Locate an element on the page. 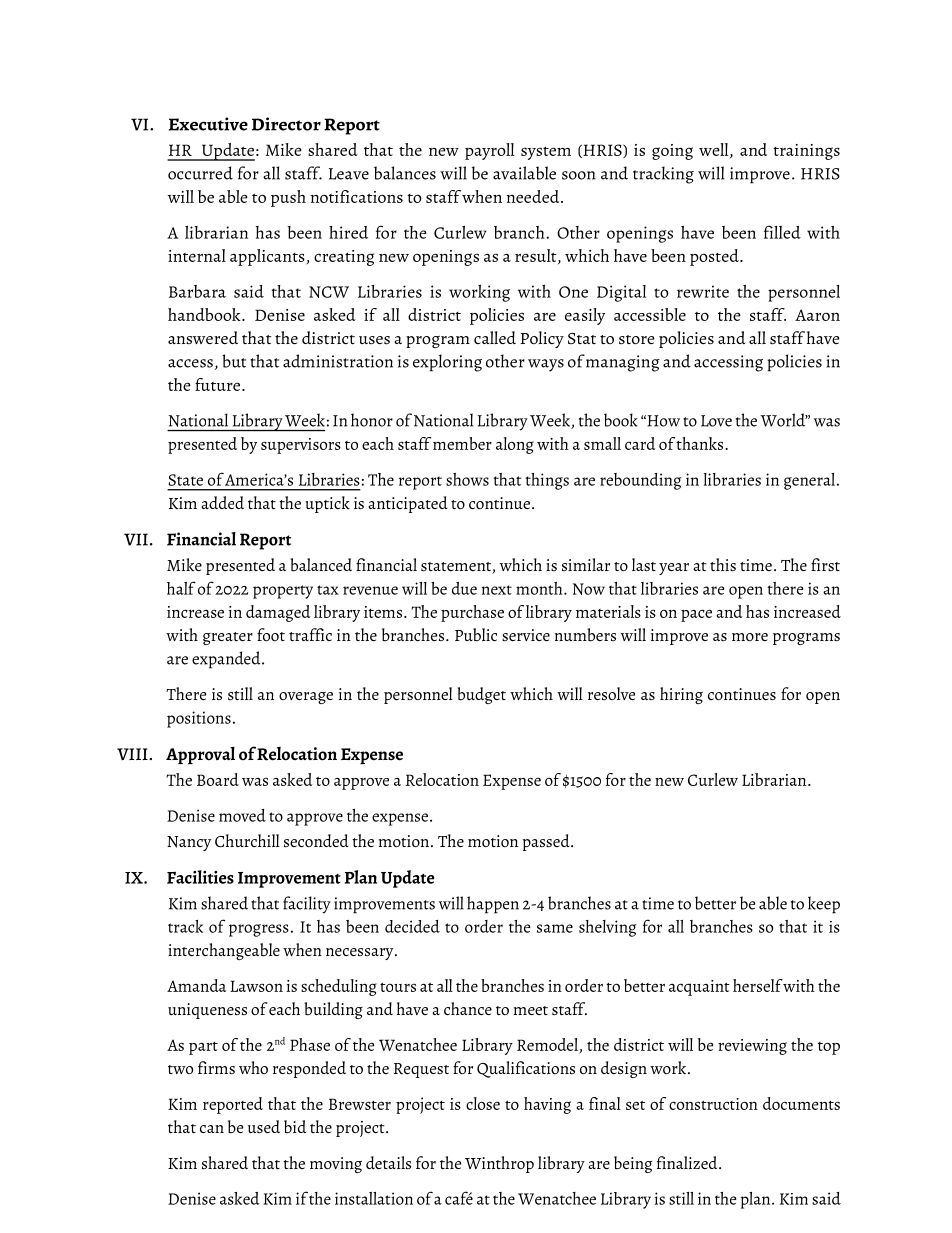 Image resolution: width=952 pixels, height=1233 pixels. occurred is located at coordinates (200, 173).
